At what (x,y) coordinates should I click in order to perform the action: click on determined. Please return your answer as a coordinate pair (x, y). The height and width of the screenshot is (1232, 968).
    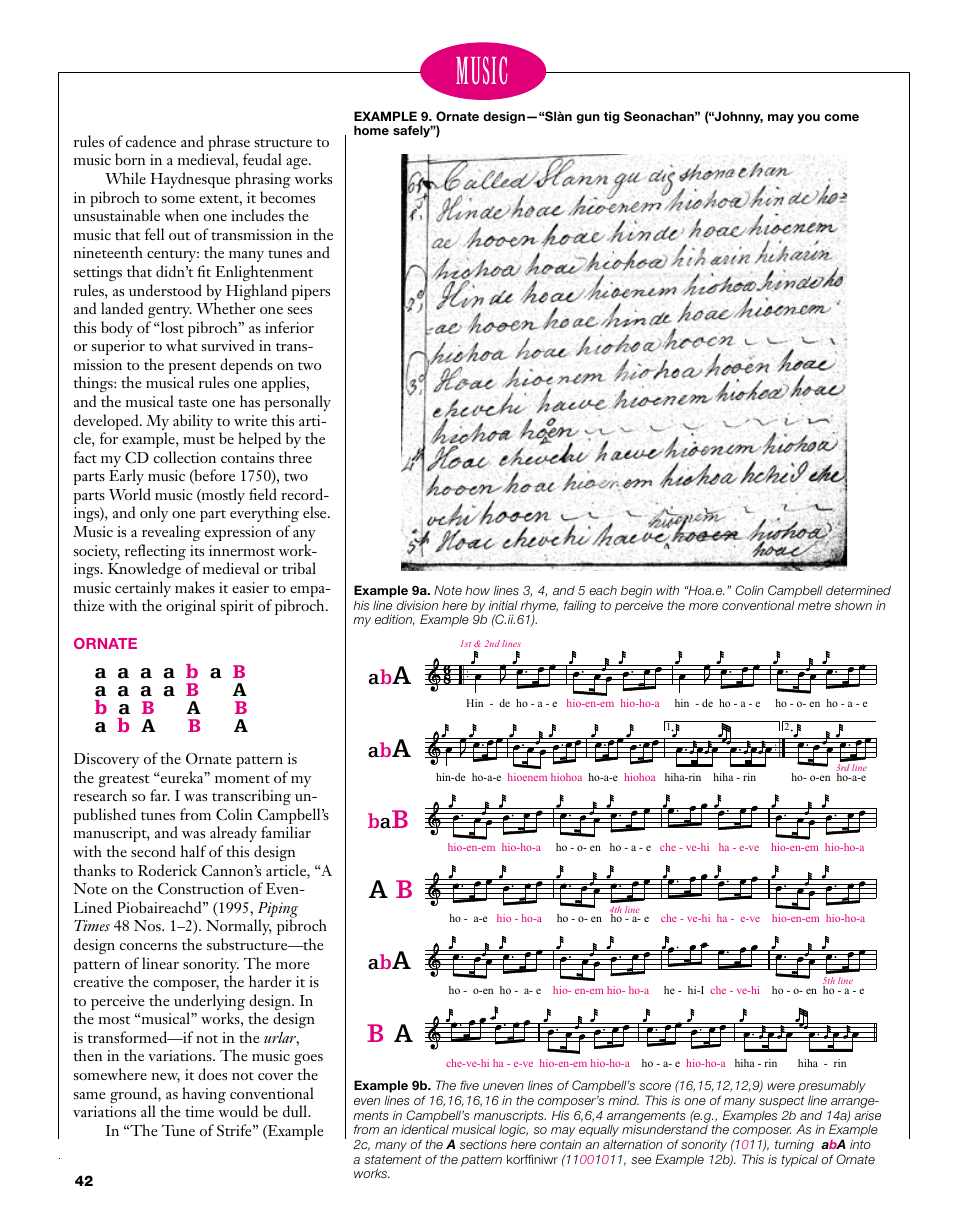
    Looking at the image, I should click on (858, 590).
